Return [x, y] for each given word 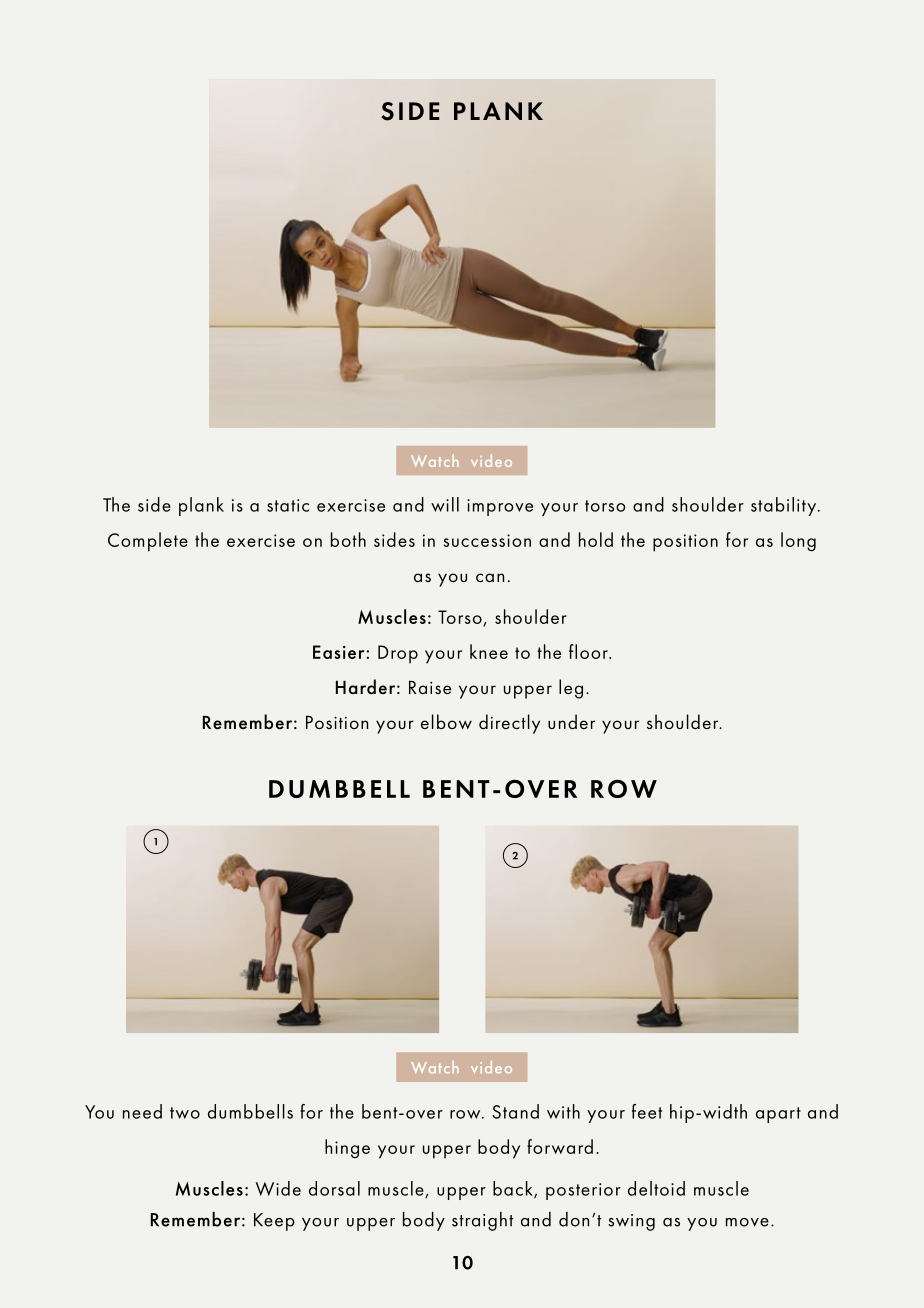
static [288, 505]
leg [571, 689]
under [571, 721]
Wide [278, 1188]
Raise [430, 687]
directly [509, 724]
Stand [515, 1111]
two [185, 1113]
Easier [340, 652]
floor [589, 651]
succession [487, 540]
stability [785, 506]
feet [647, 1111]
